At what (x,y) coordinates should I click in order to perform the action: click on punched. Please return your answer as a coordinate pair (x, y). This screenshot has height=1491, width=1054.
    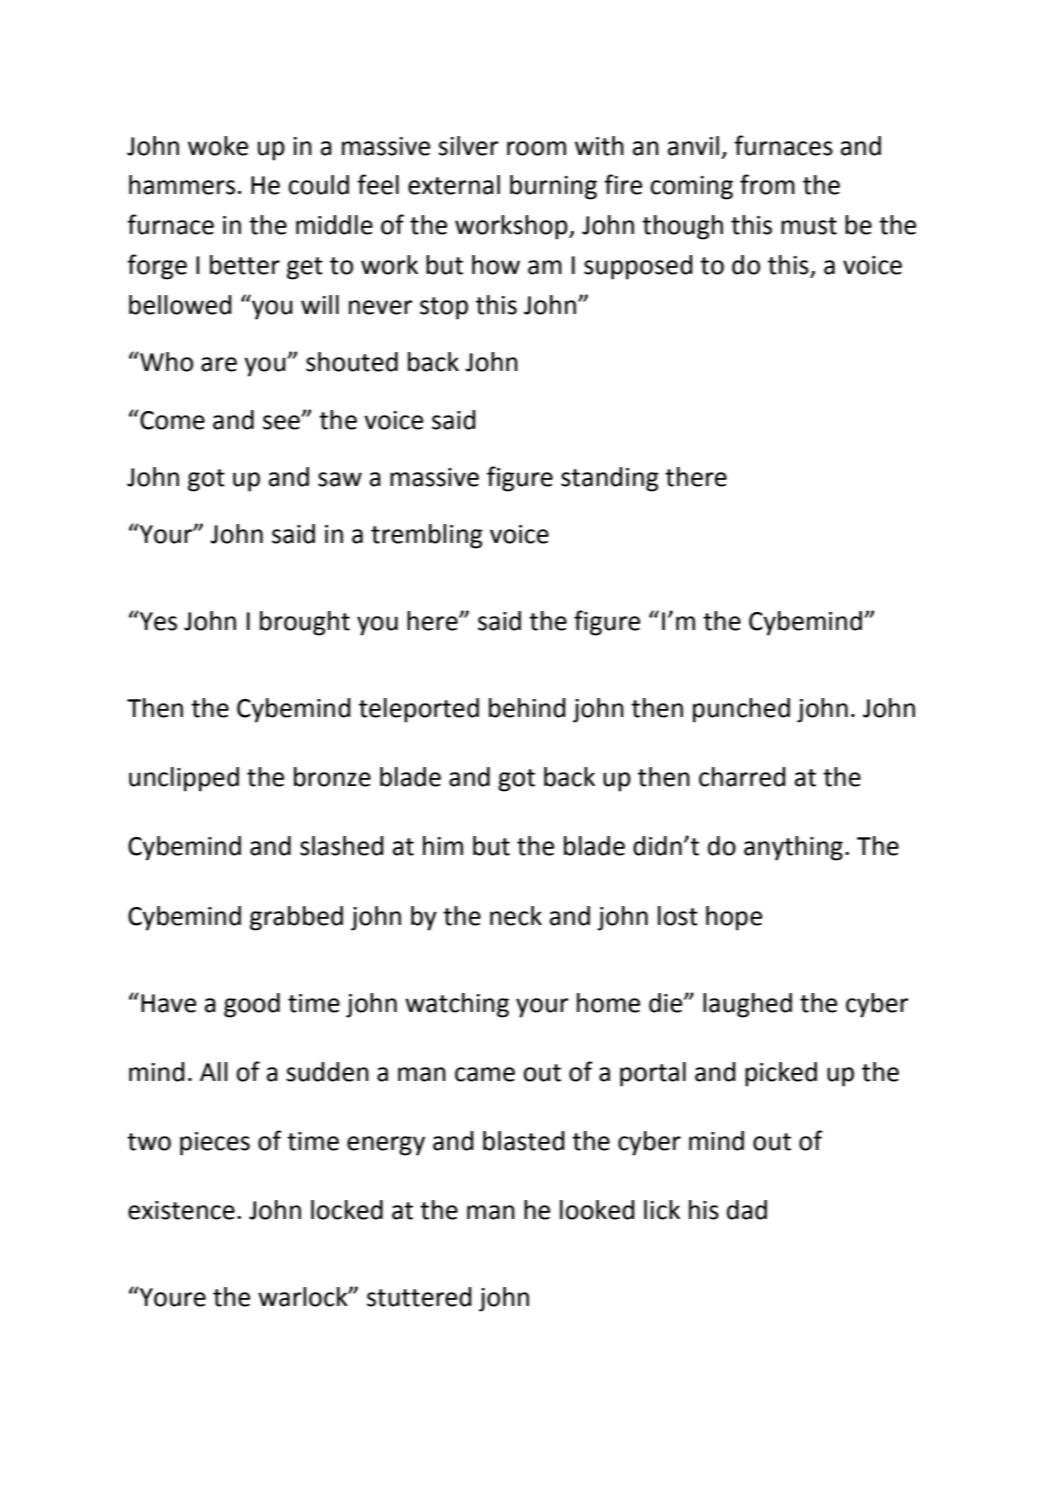
    Looking at the image, I should click on (741, 710).
